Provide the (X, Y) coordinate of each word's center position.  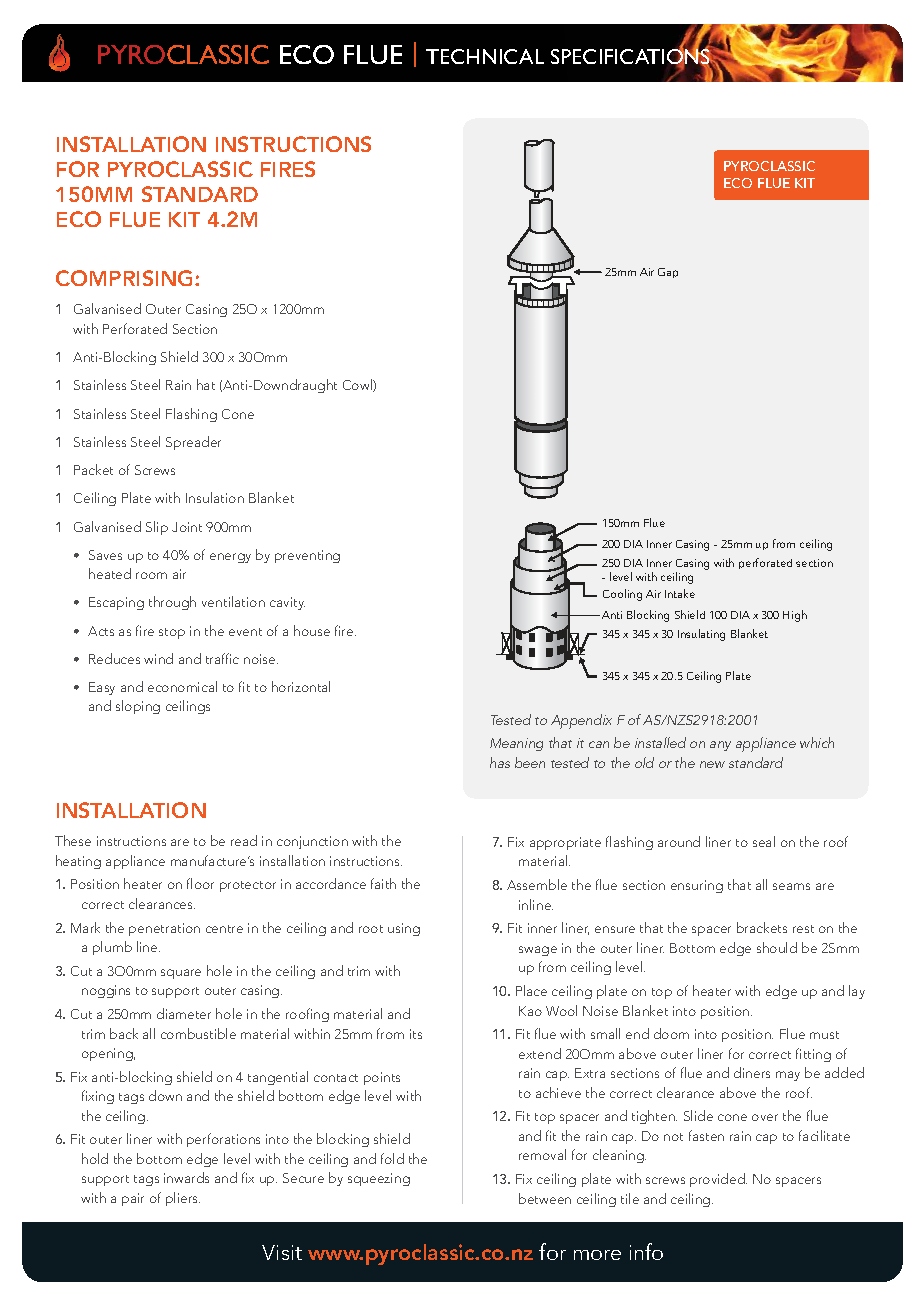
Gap (668, 273)
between (545, 1198)
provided (718, 1180)
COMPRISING (126, 278)
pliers (183, 1199)
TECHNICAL (485, 56)
